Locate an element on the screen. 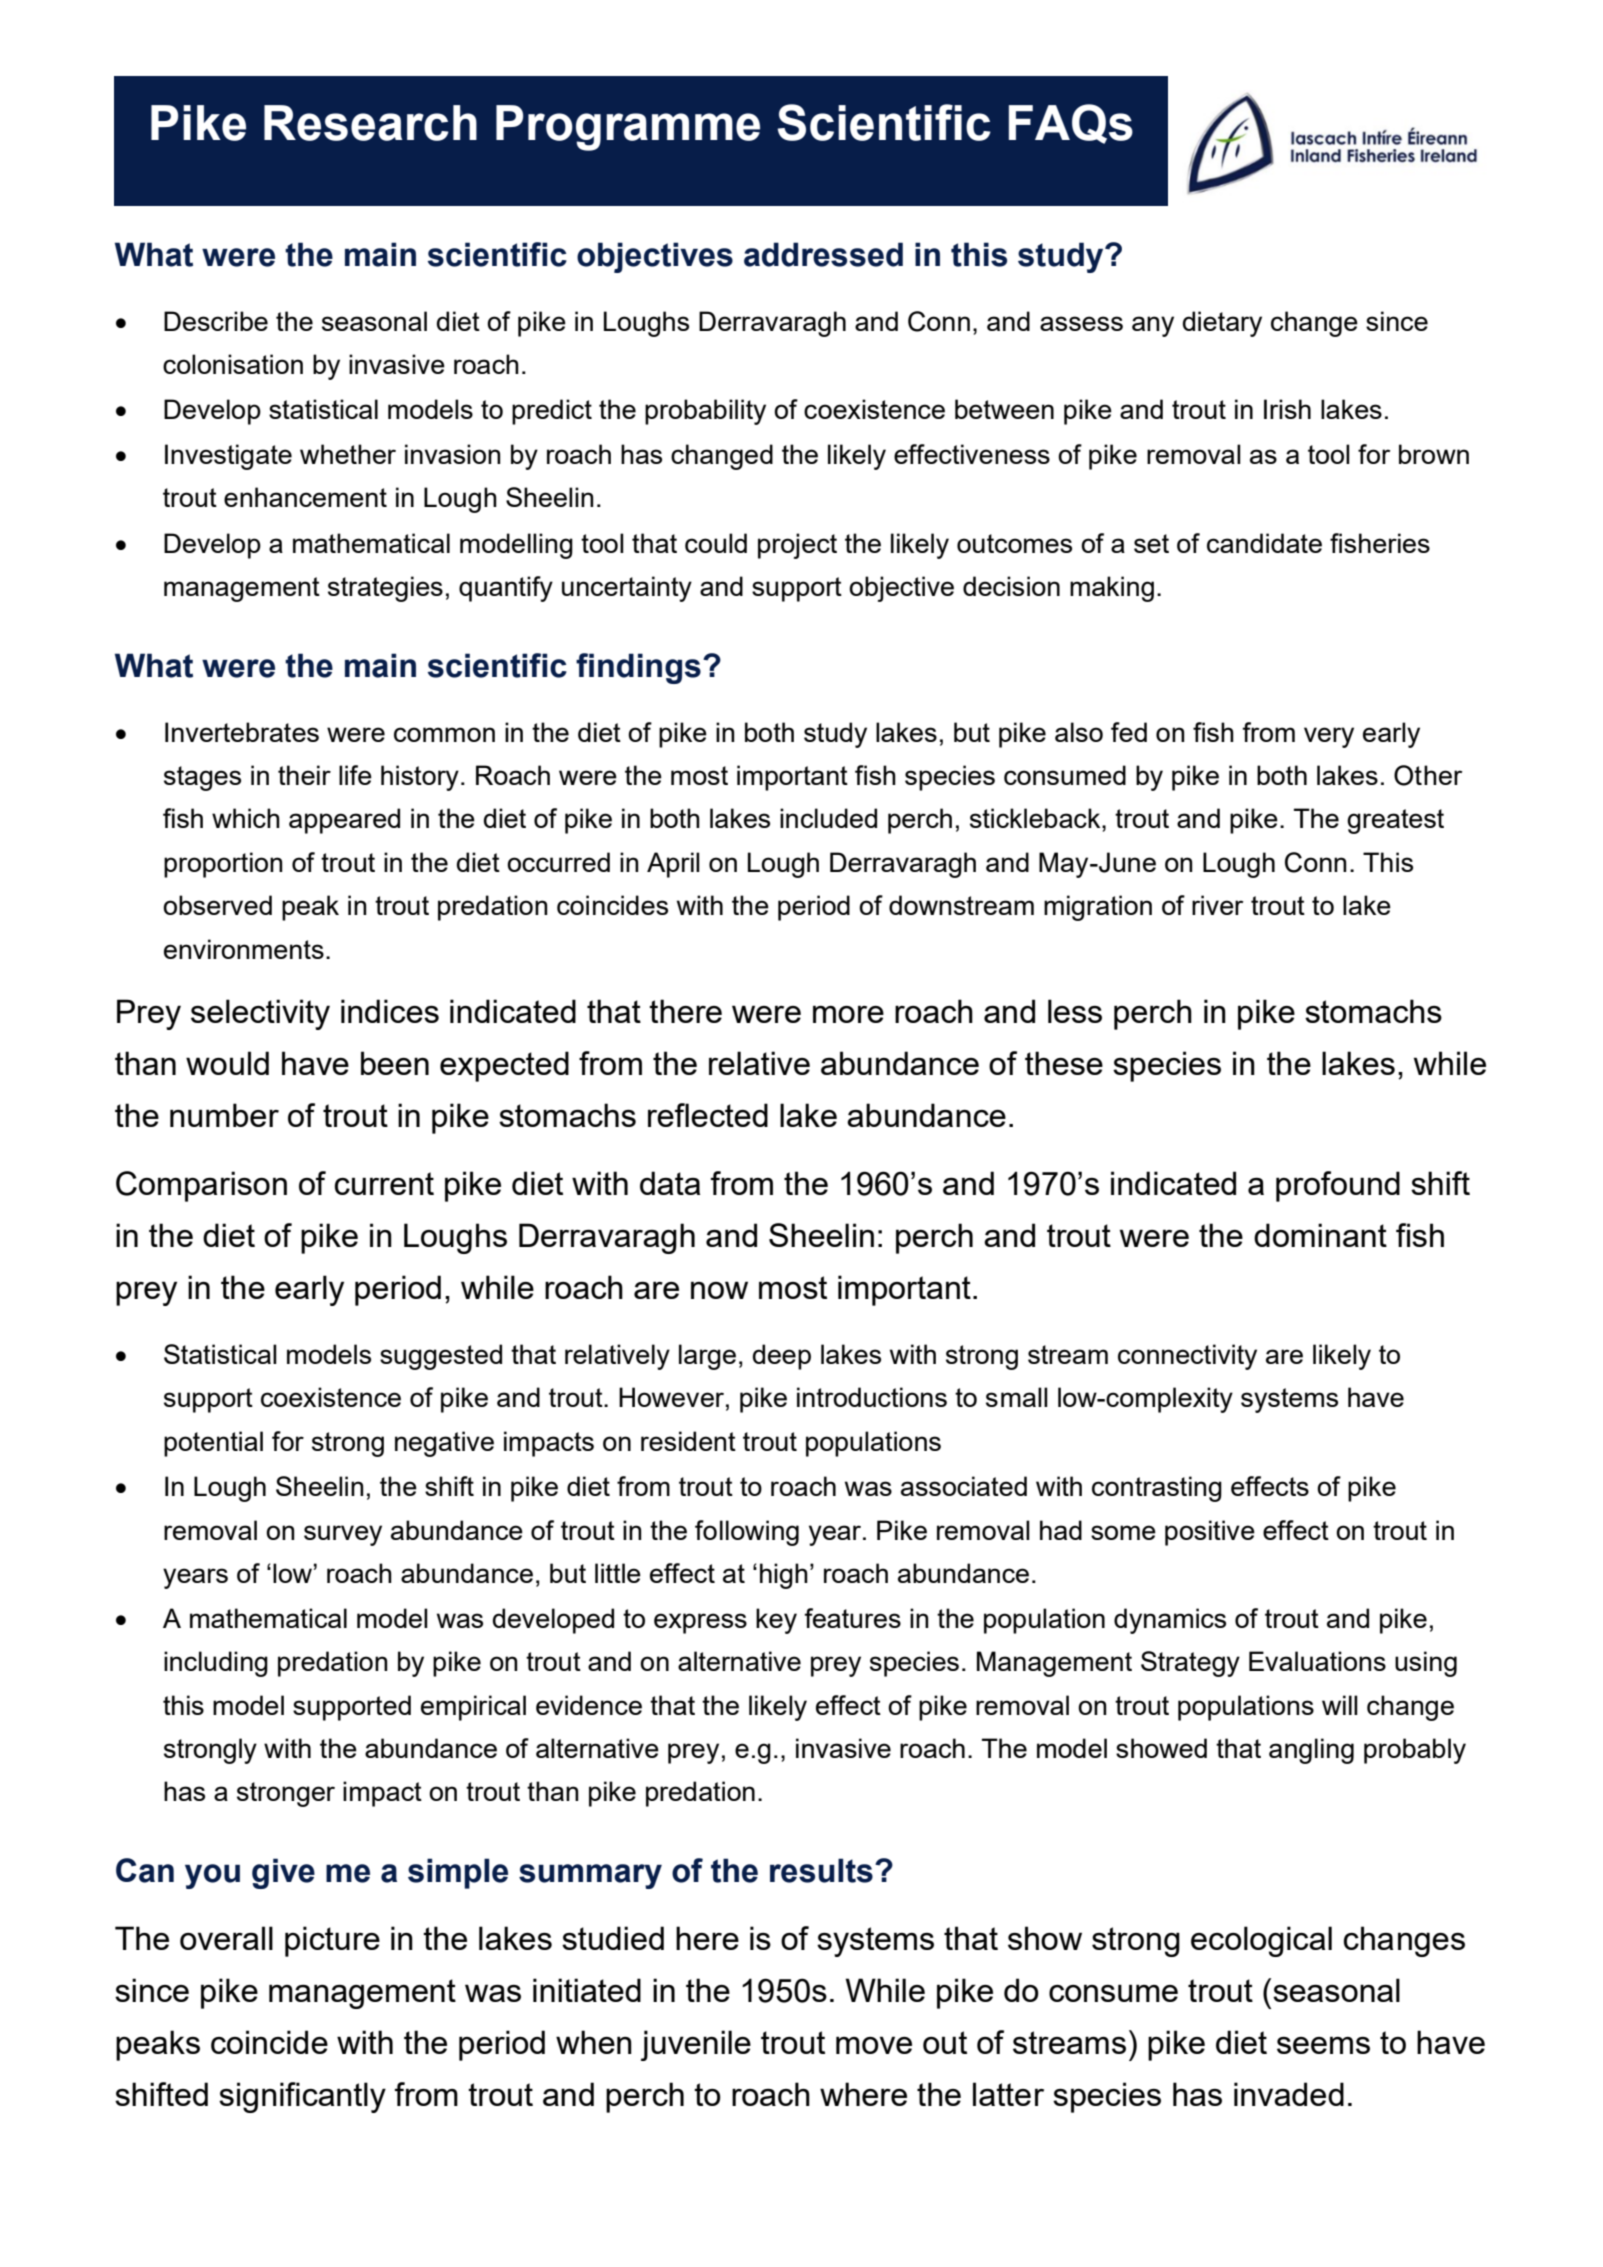 The image size is (1603, 2267). significantly is located at coordinates (302, 2097).
